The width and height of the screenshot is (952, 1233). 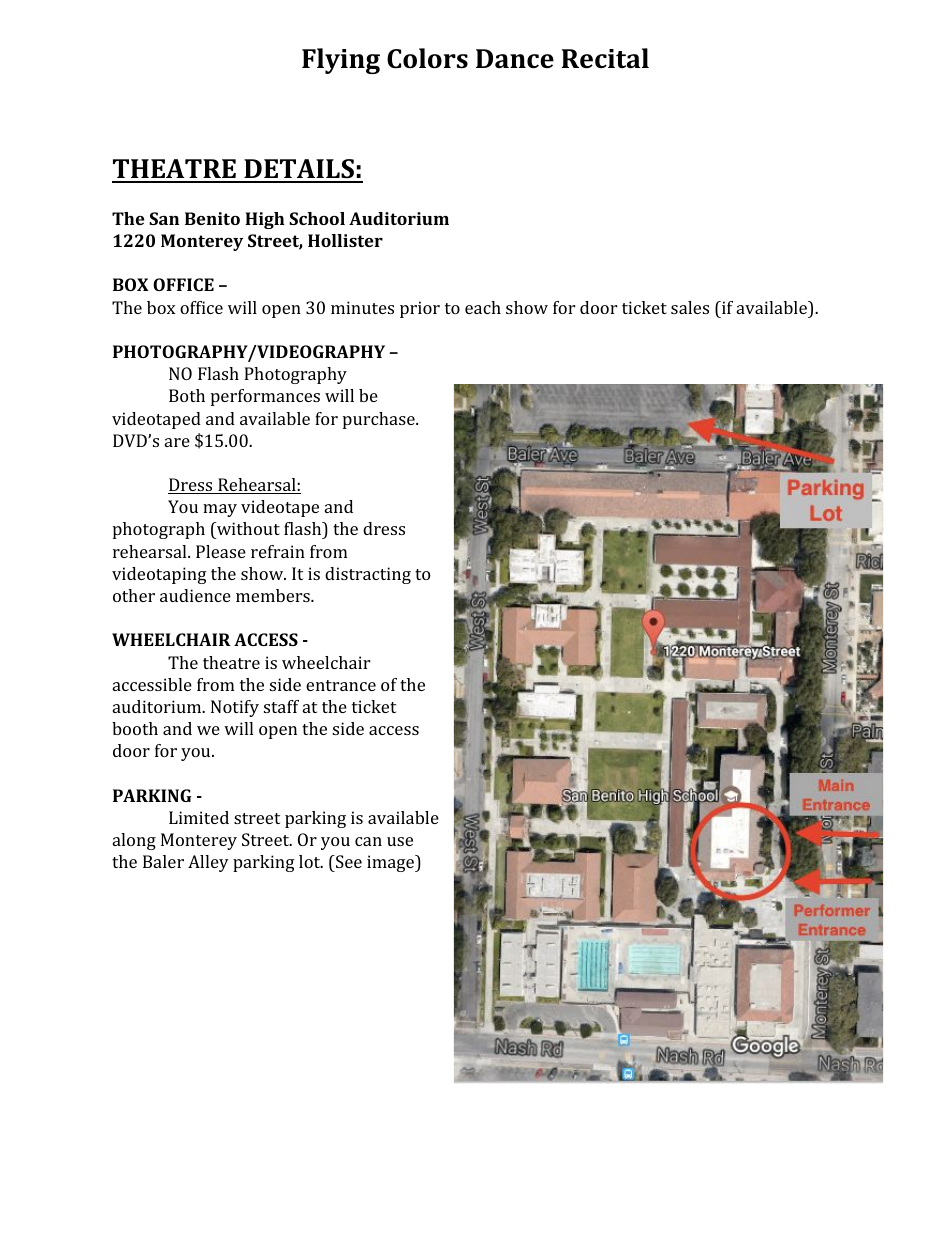 What do you see at coordinates (690, 307) in the screenshot?
I see `sales` at bounding box center [690, 307].
